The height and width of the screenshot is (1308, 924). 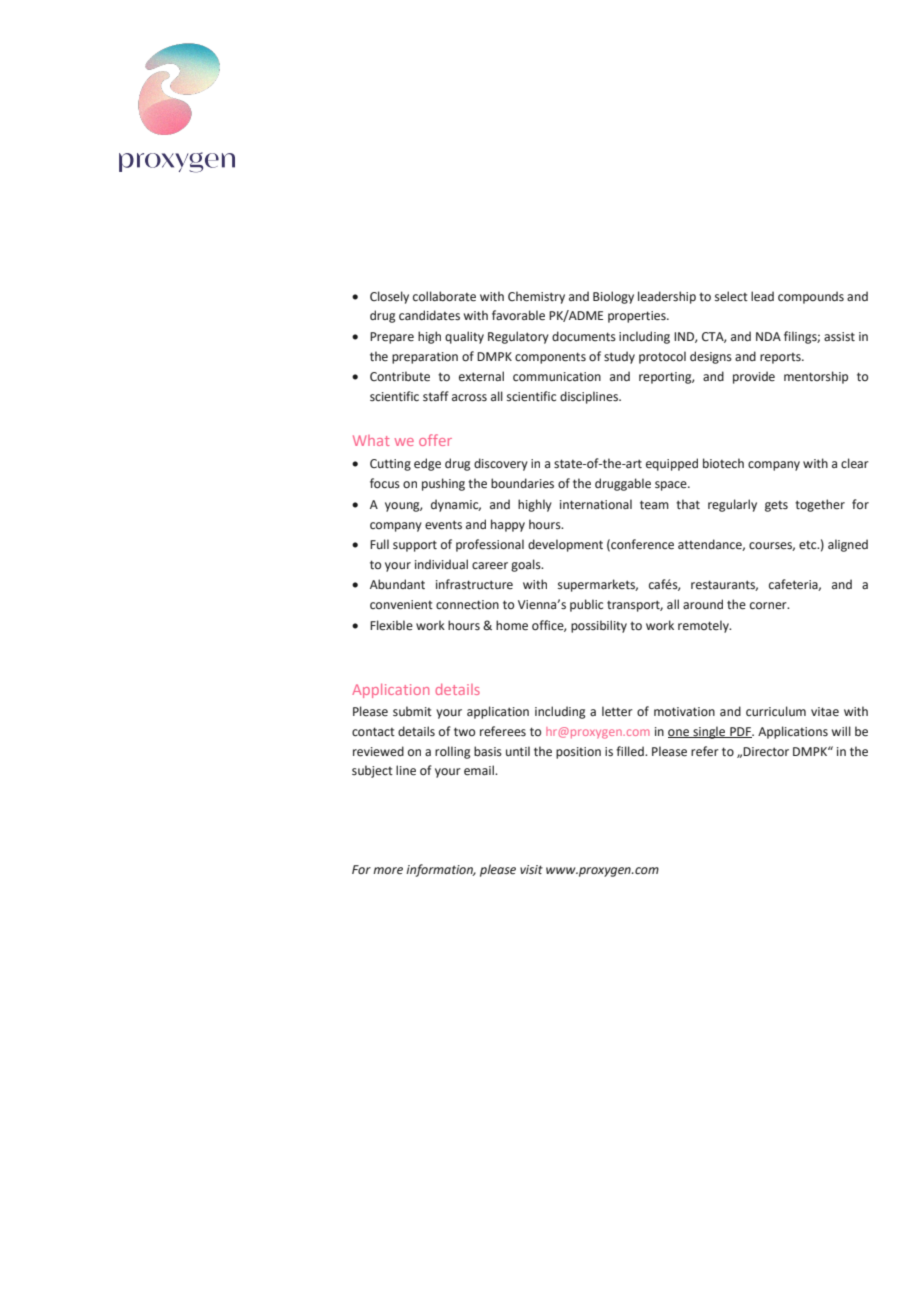 I want to click on public, so click(x=586, y=605).
